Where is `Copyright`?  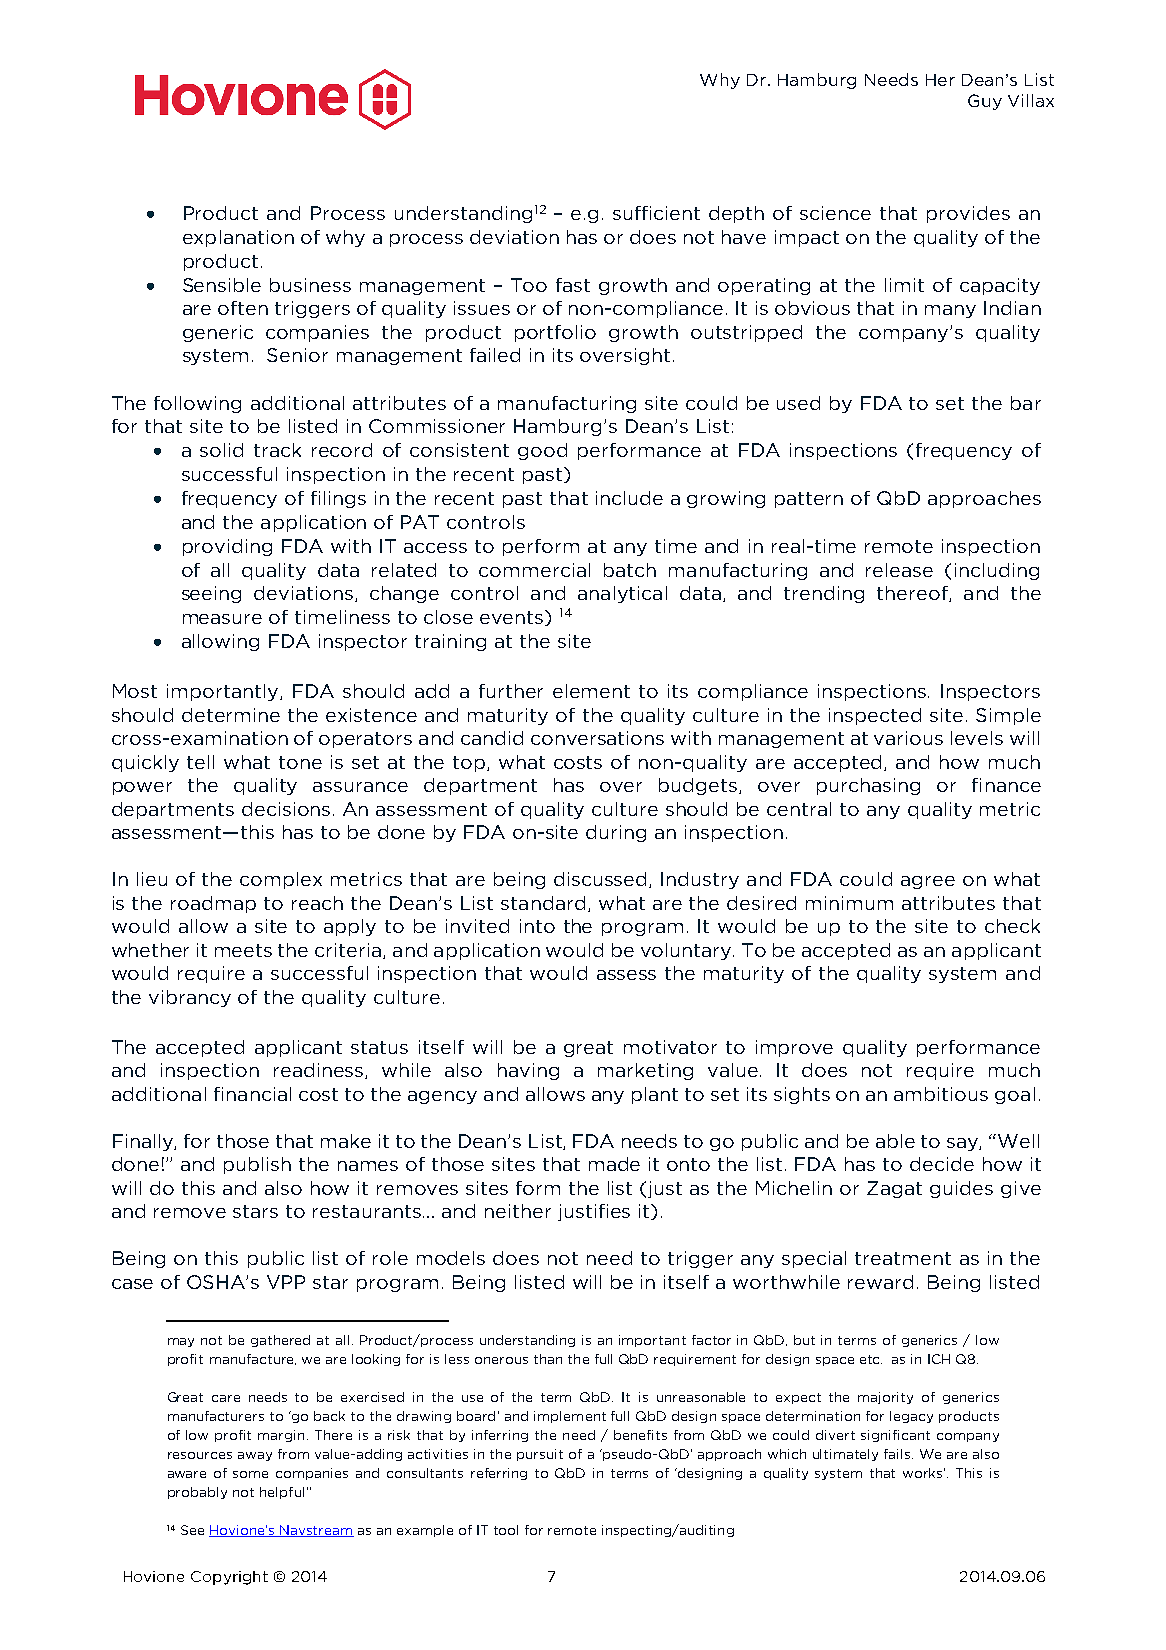
Copyright is located at coordinates (229, 1578).
